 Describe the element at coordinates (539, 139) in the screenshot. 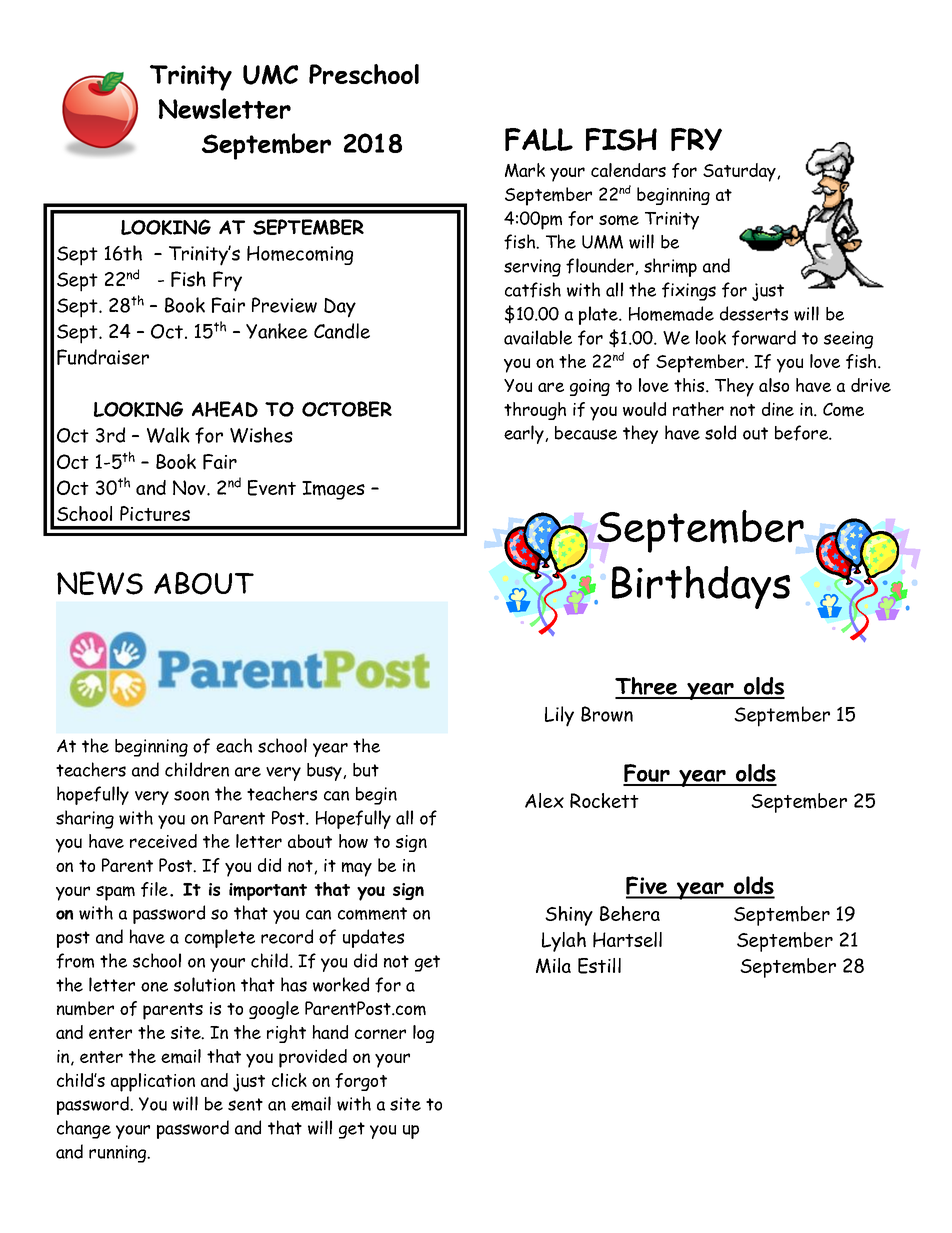

I see `FALL` at that location.
